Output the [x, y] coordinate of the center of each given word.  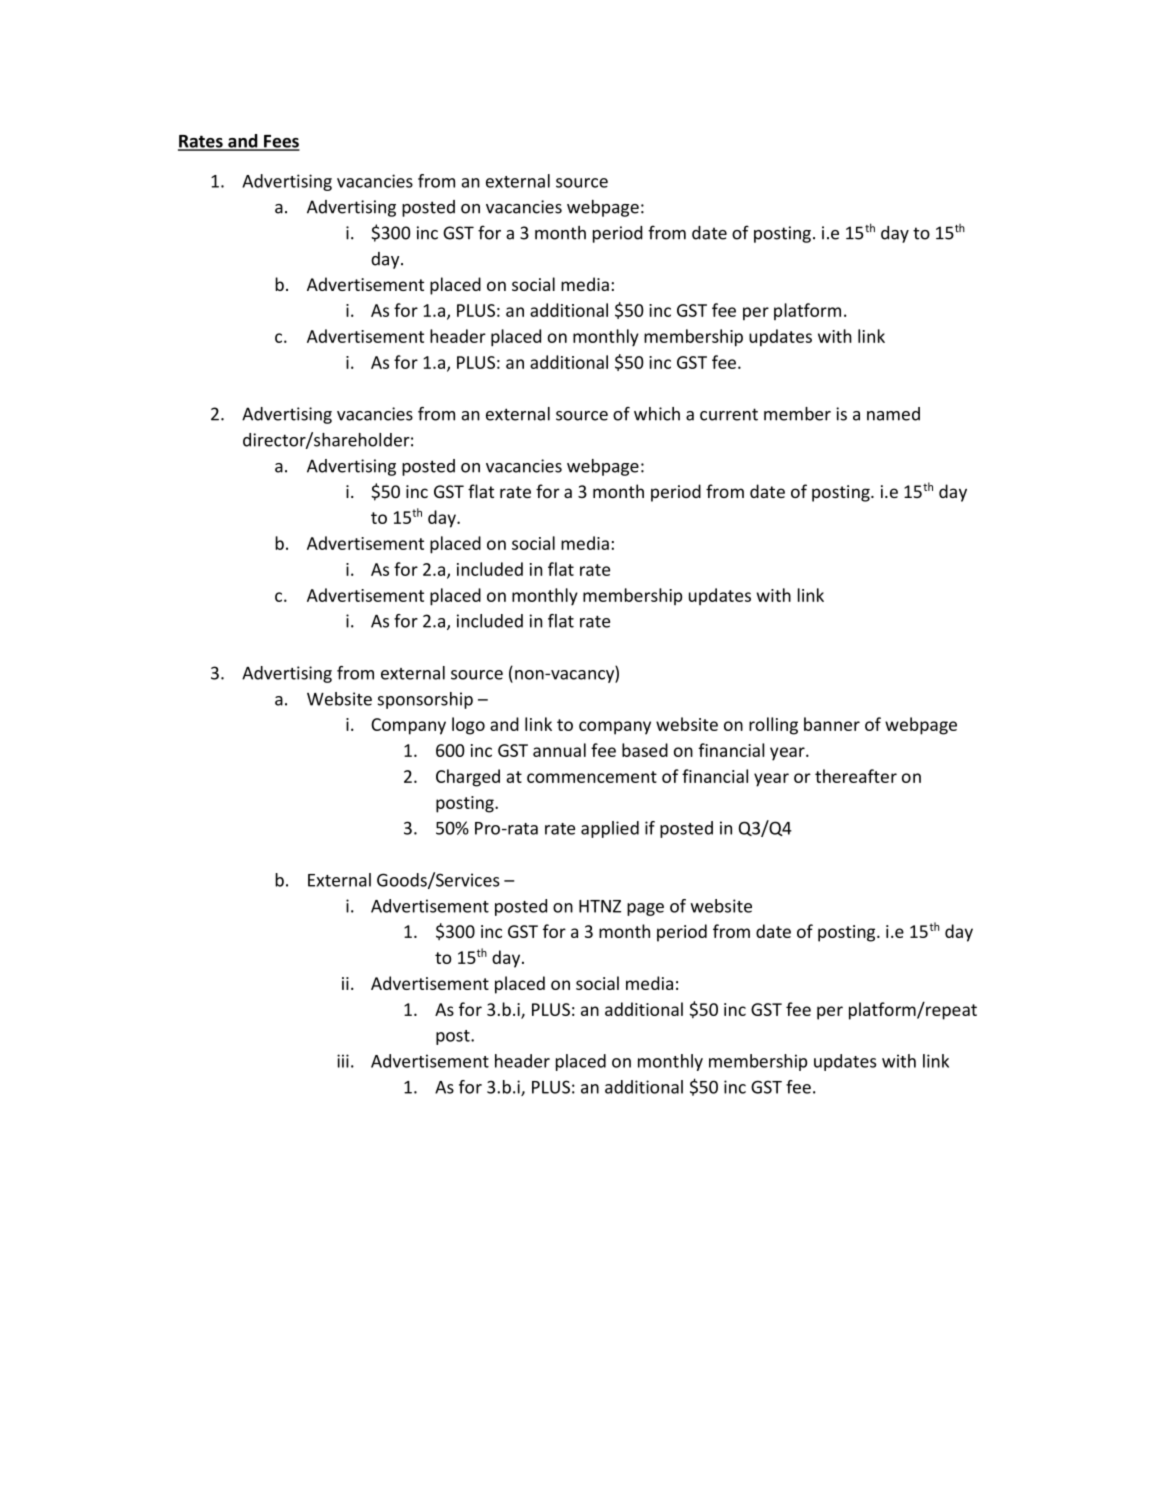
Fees [281, 142]
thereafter [856, 776]
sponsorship [425, 700]
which [657, 414]
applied [610, 829]
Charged [468, 778]
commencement [592, 777]
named [893, 414]
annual [559, 750]
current [729, 414]
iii [343, 1061]
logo [468, 726]
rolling [773, 726]
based [645, 750]
